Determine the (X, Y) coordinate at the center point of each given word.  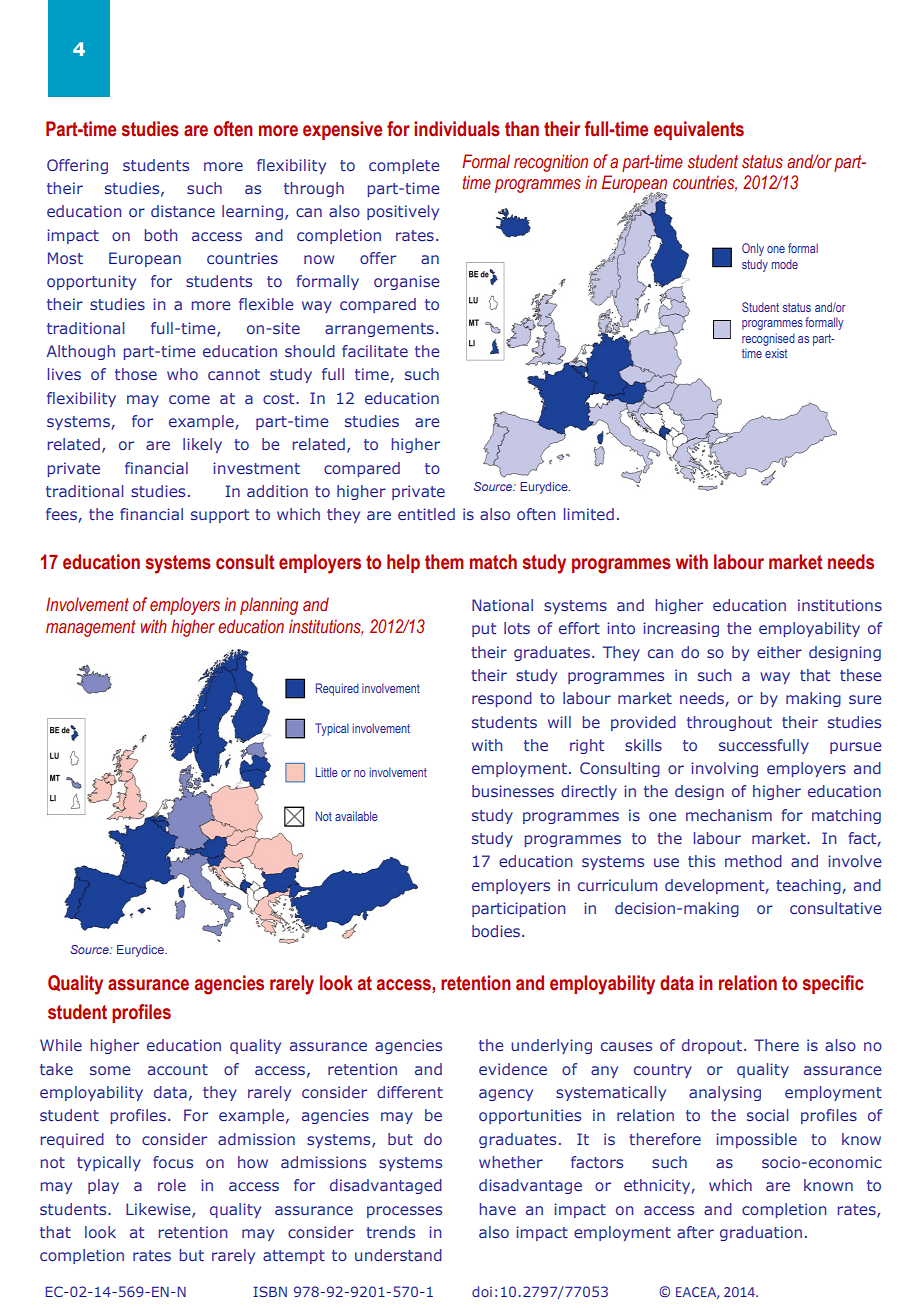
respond (502, 699)
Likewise (159, 1210)
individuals (457, 129)
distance (183, 211)
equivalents (699, 130)
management (91, 628)
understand (398, 1255)
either (779, 652)
